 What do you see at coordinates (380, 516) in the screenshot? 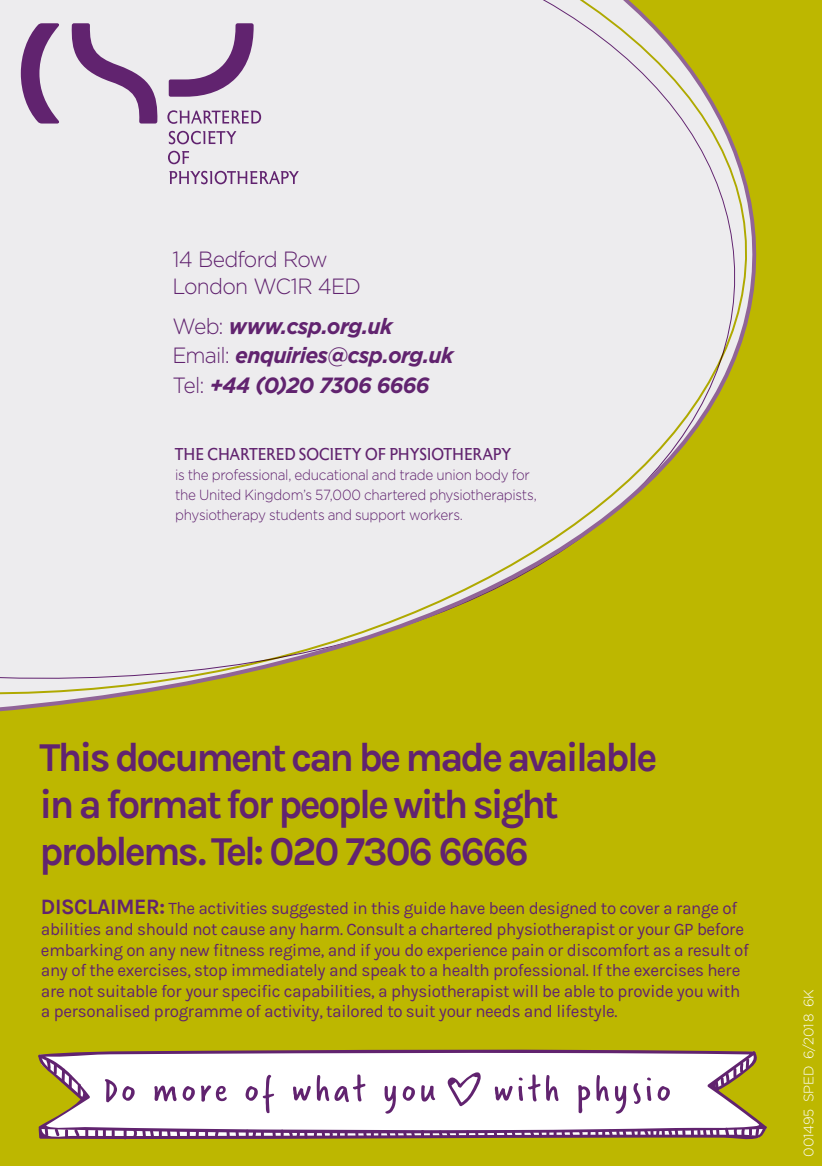
I see `support` at bounding box center [380, 516].
